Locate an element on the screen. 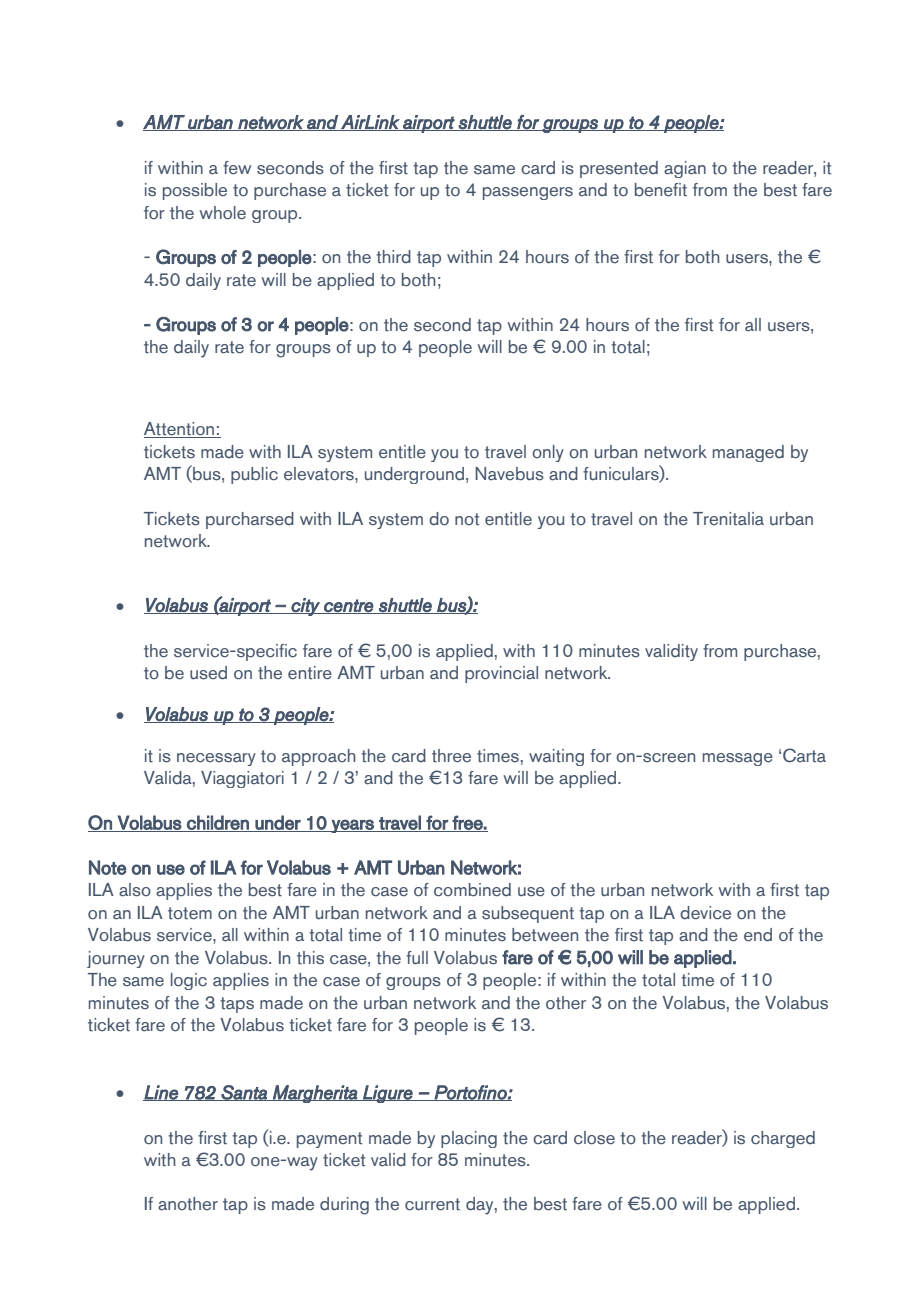 The image size is (924, 1308). totem is located at coordinates (190, 913).
